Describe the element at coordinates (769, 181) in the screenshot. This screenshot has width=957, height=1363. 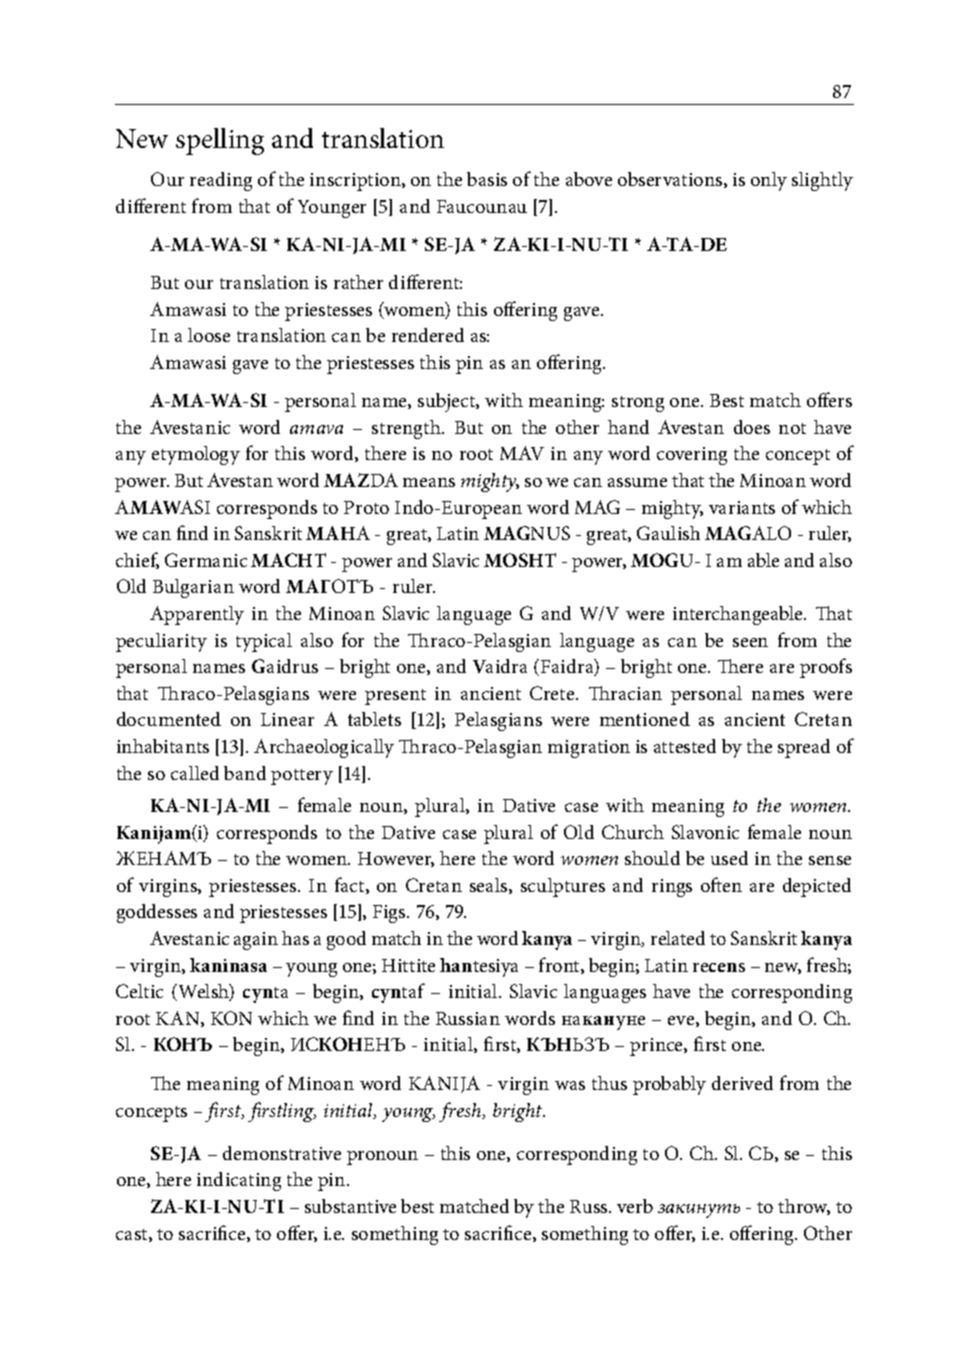
I see `only` at that location.
